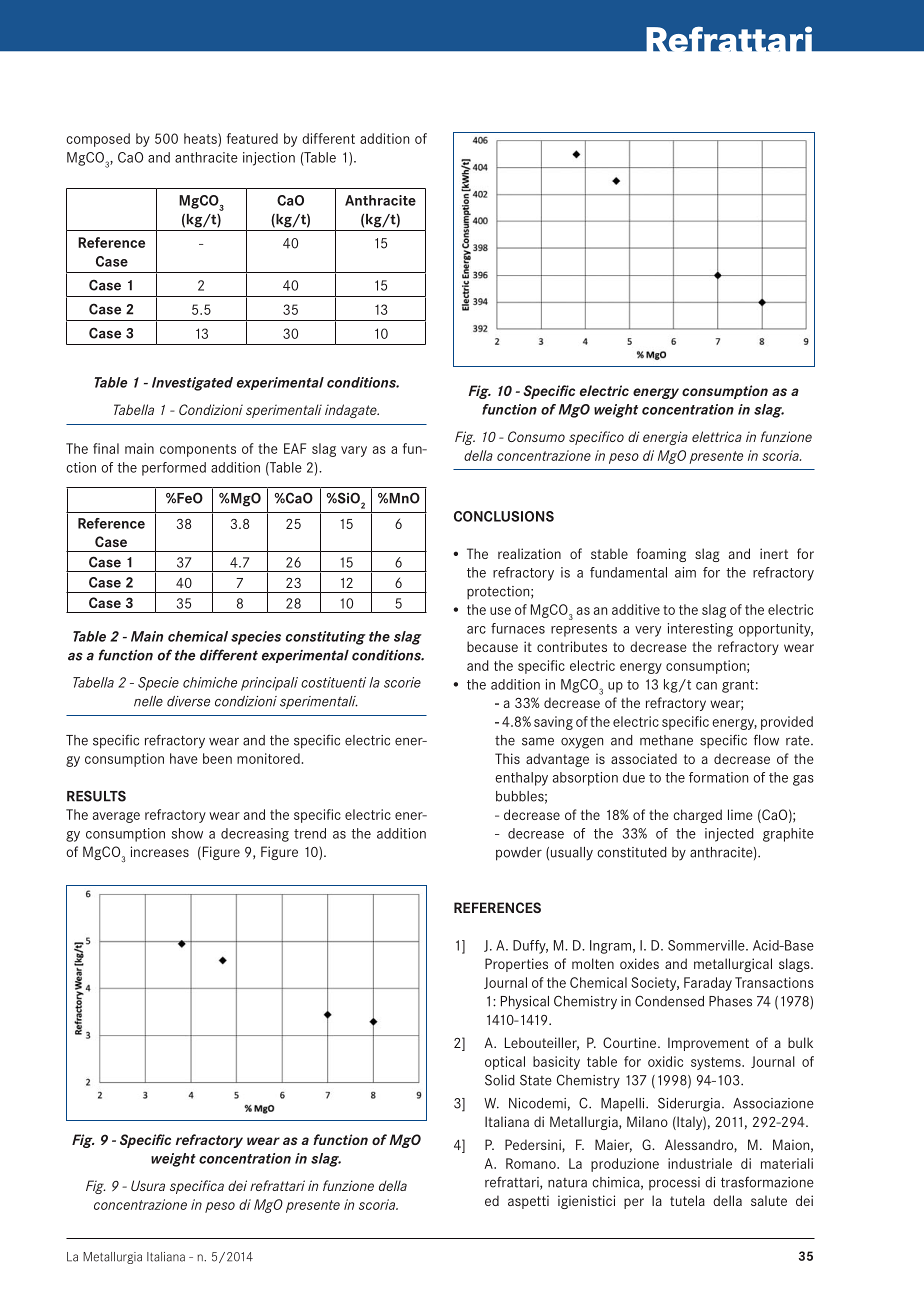  What do you see at coordinates (252, 138) in the image?
I see `featured` at bounding box center [252, 138].
